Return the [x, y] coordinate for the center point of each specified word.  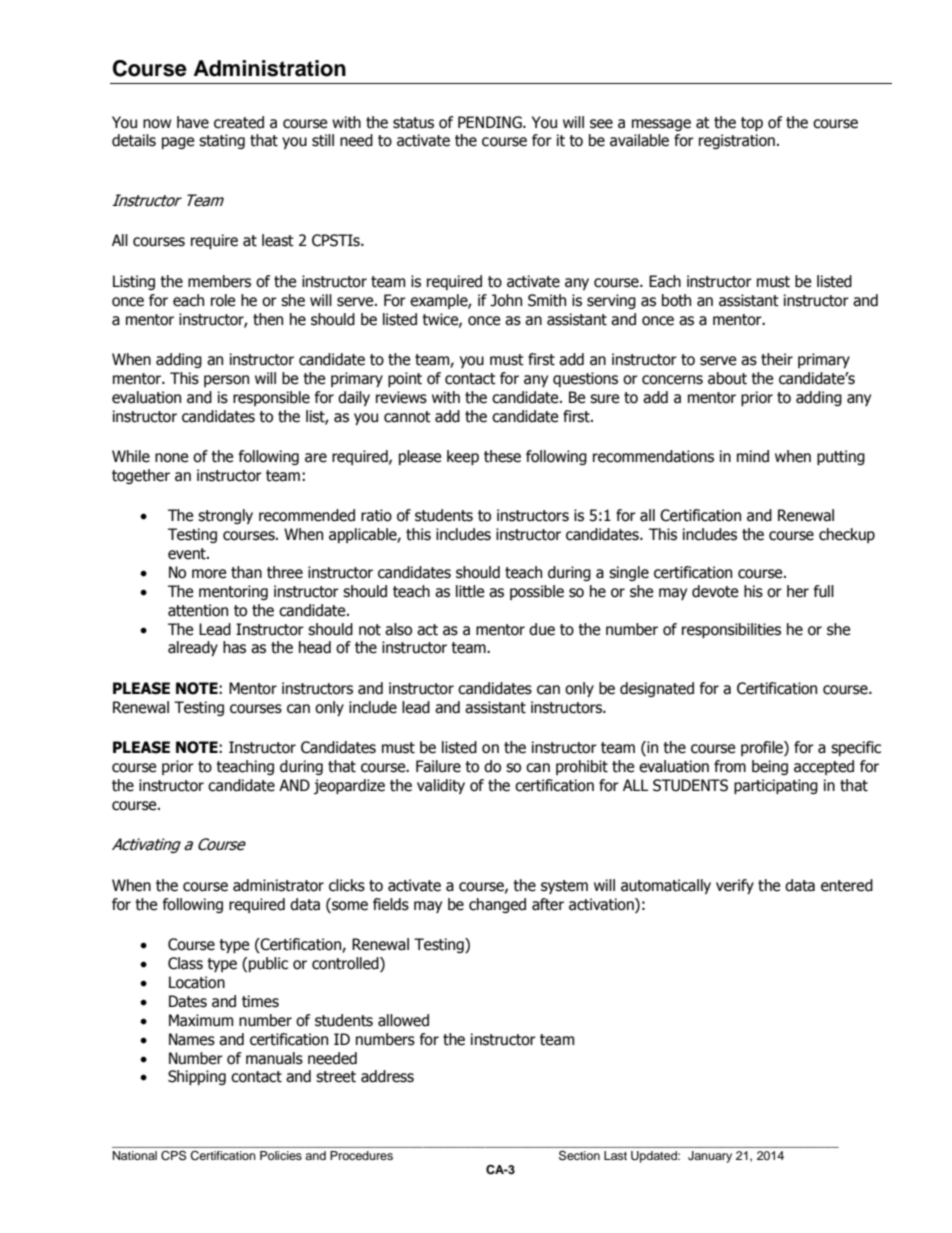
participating [776, 786]
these [502, 456]
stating [222, 141]
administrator [278, 885]
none [171, 458]
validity [441, 786]
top [752, 124]
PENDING [491, 122]
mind [753, 456]
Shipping [197, 1077]
